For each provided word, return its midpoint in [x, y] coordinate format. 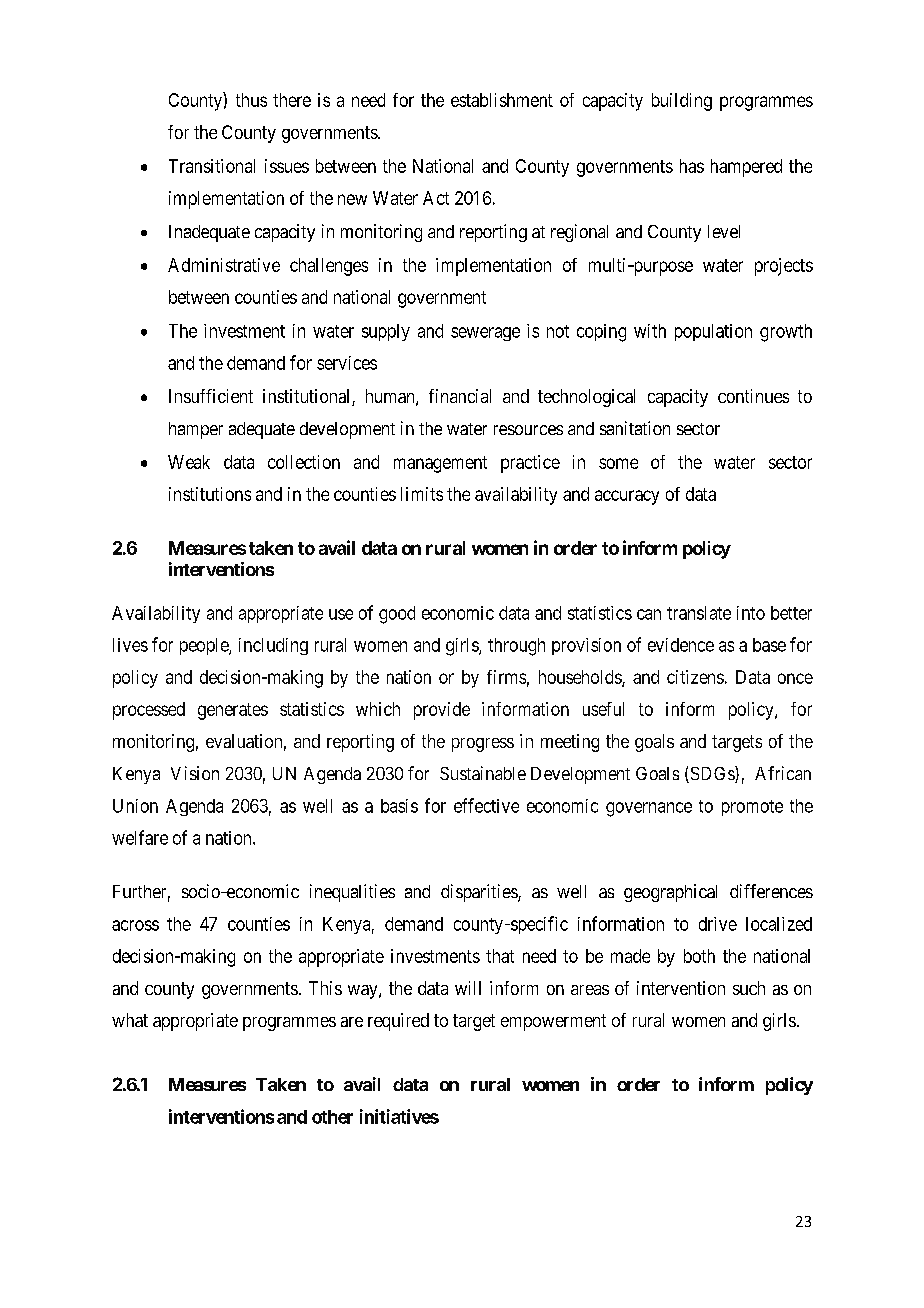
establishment [502, 100]
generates [233, 711]
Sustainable [483, 773]
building [682, 102]
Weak [189, 462]
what [130, 1020]
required [398, 1022]
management [440, 464]
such [749, 988]
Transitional [212, 166]
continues [753, 396]
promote [752, 808]
